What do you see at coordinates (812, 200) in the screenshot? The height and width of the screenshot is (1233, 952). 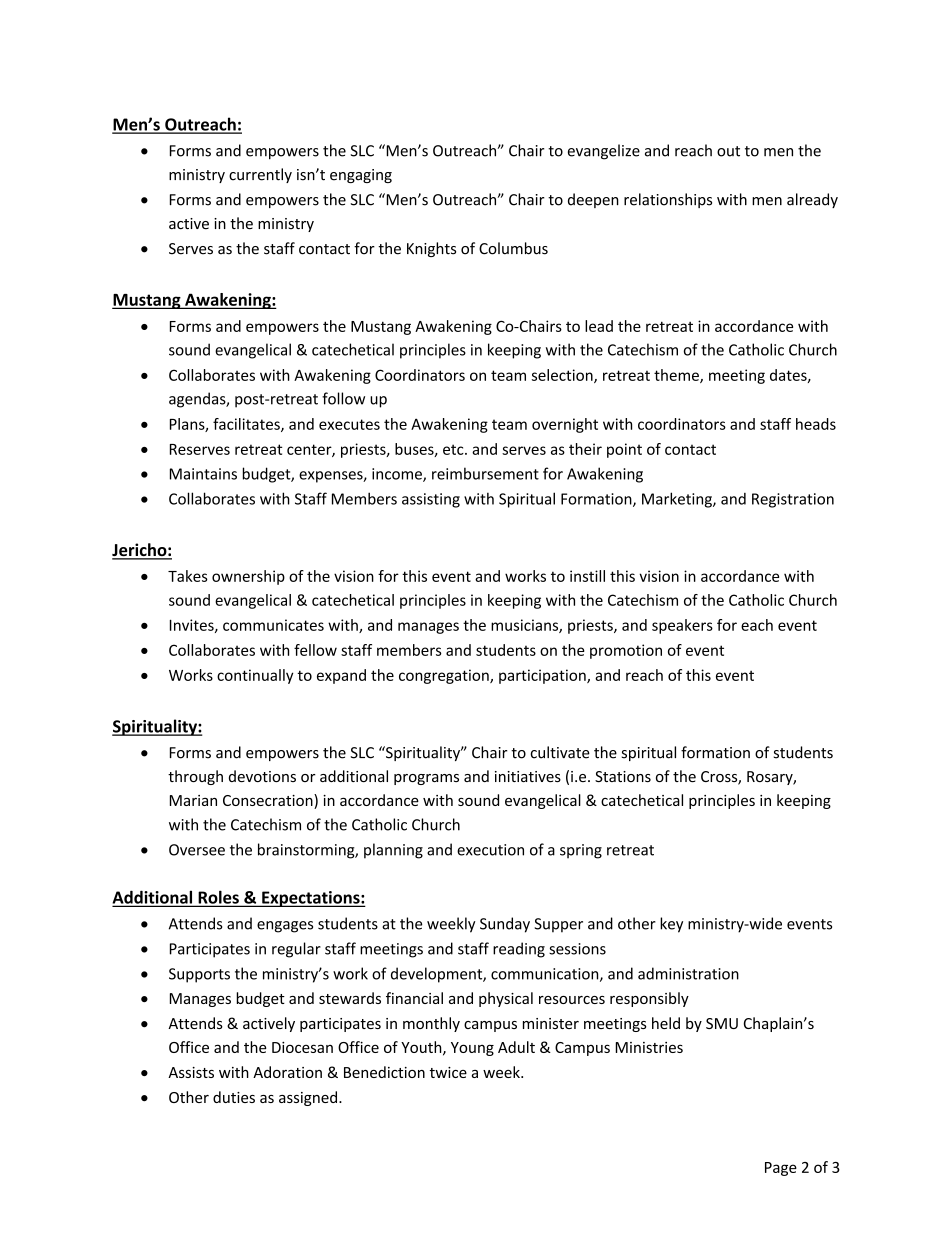 I see `already` at bounding box center [812, 200].
